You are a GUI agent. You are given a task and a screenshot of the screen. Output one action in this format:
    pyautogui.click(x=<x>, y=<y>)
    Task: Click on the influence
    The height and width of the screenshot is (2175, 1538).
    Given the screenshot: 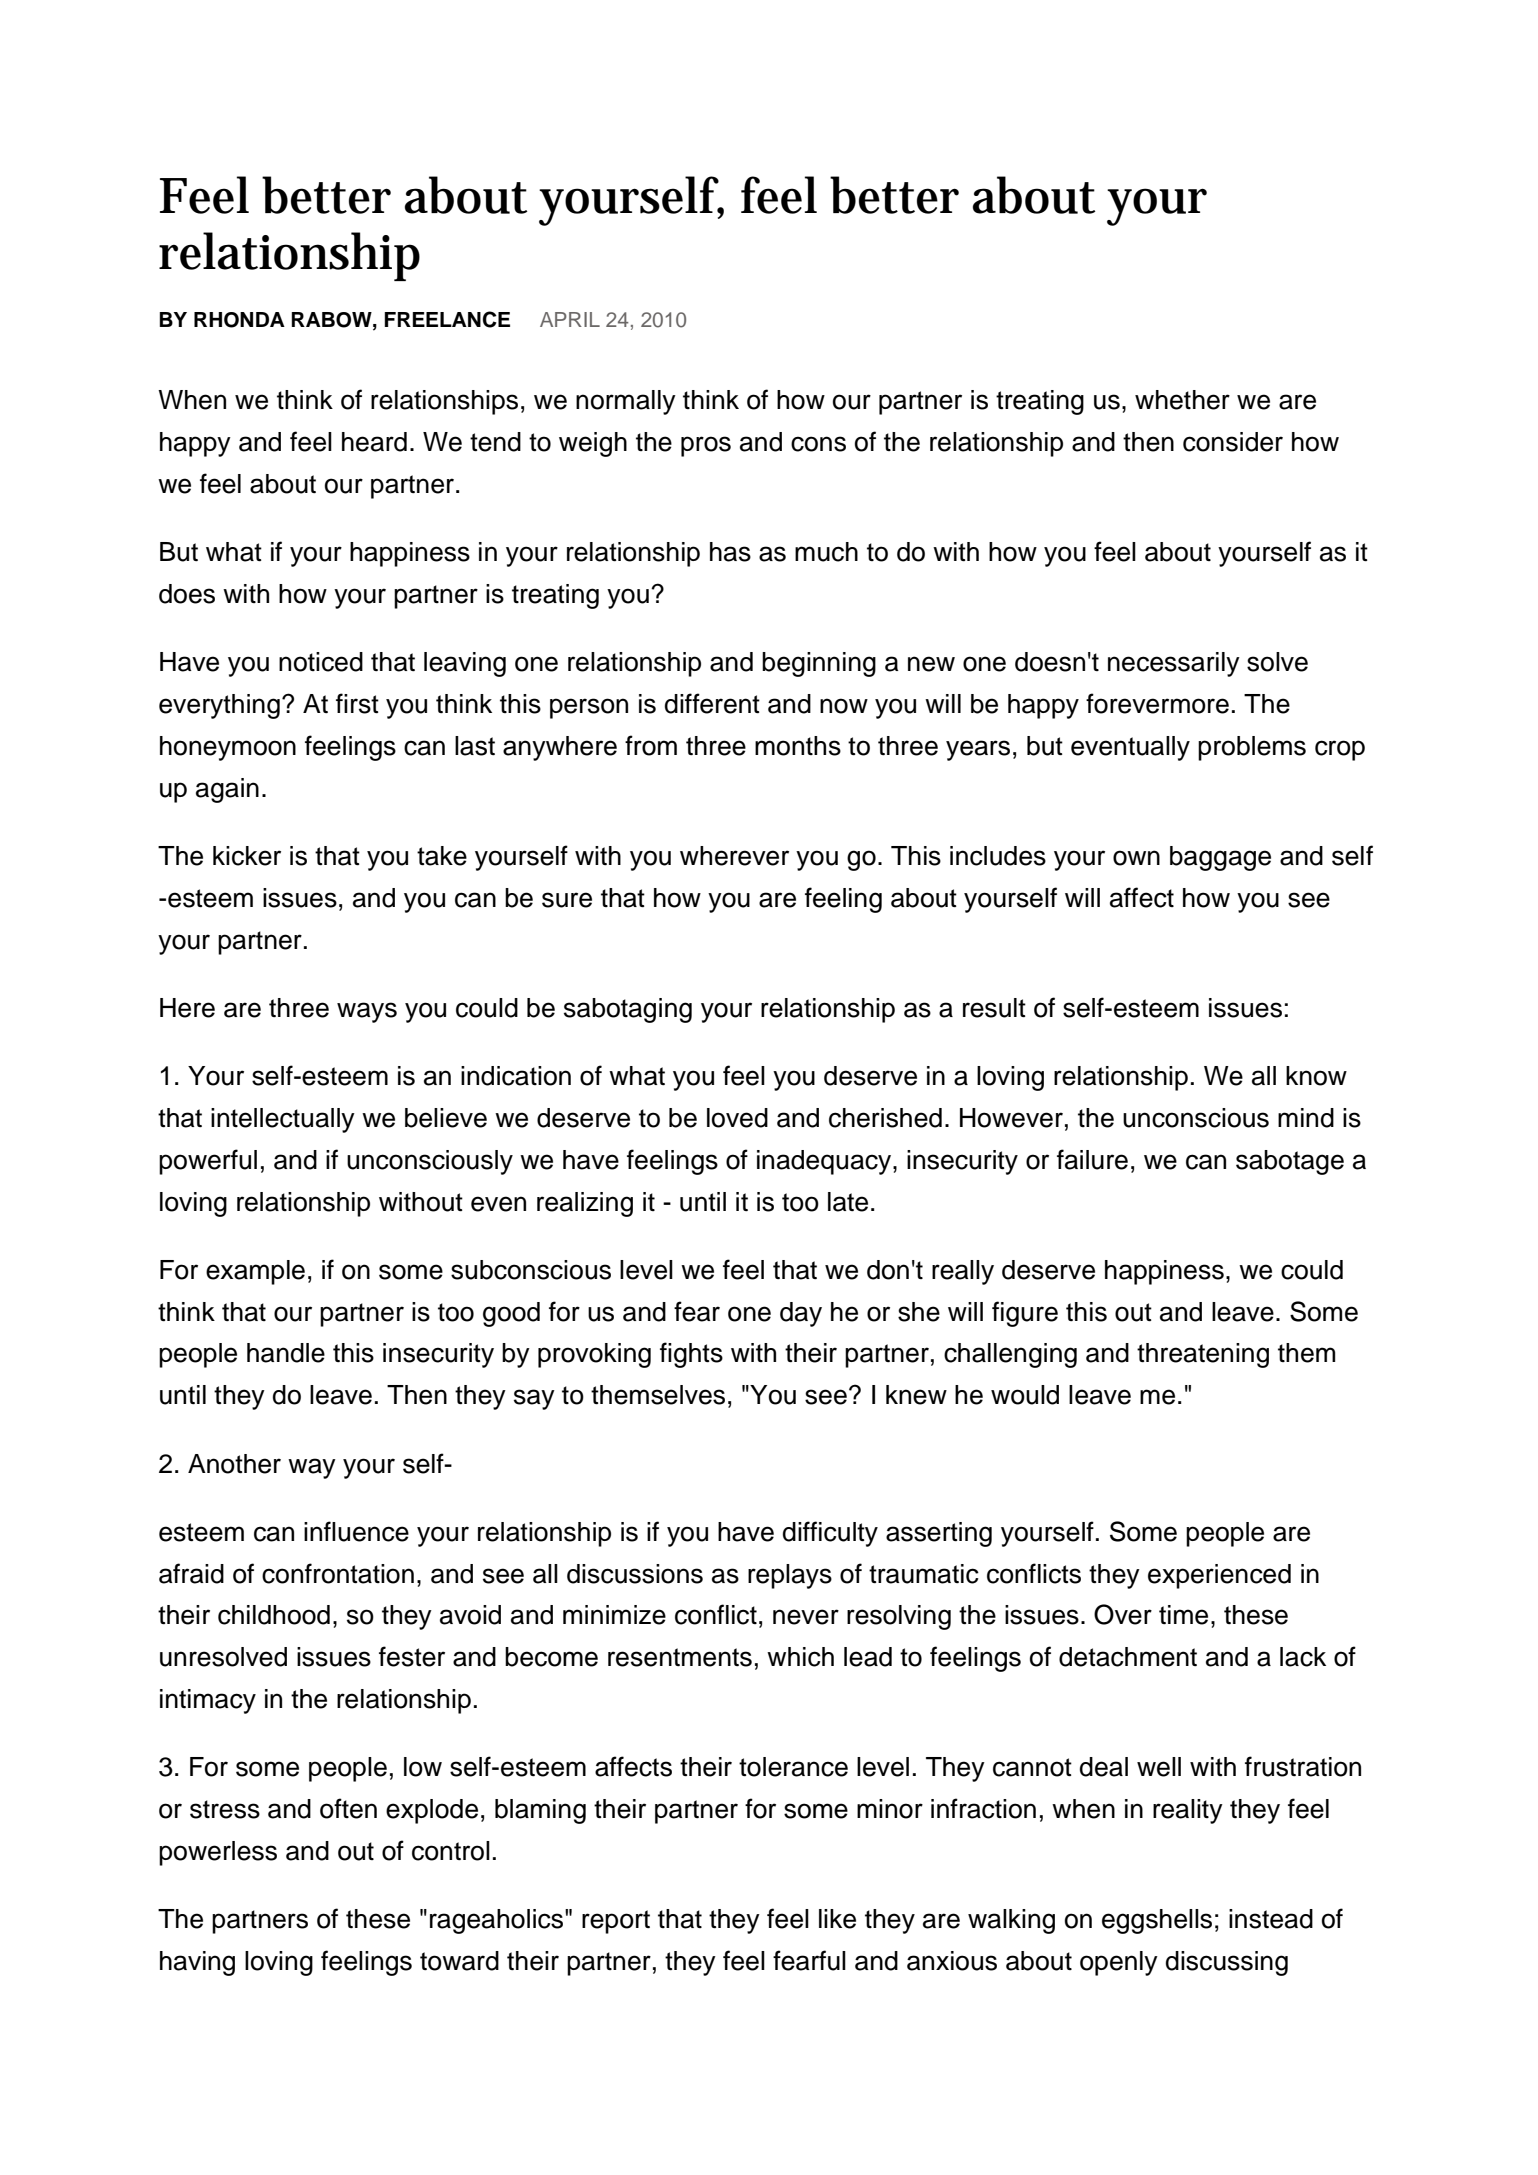 What is the action you would take?
    pyautogui.click(x=356, y=1531)
